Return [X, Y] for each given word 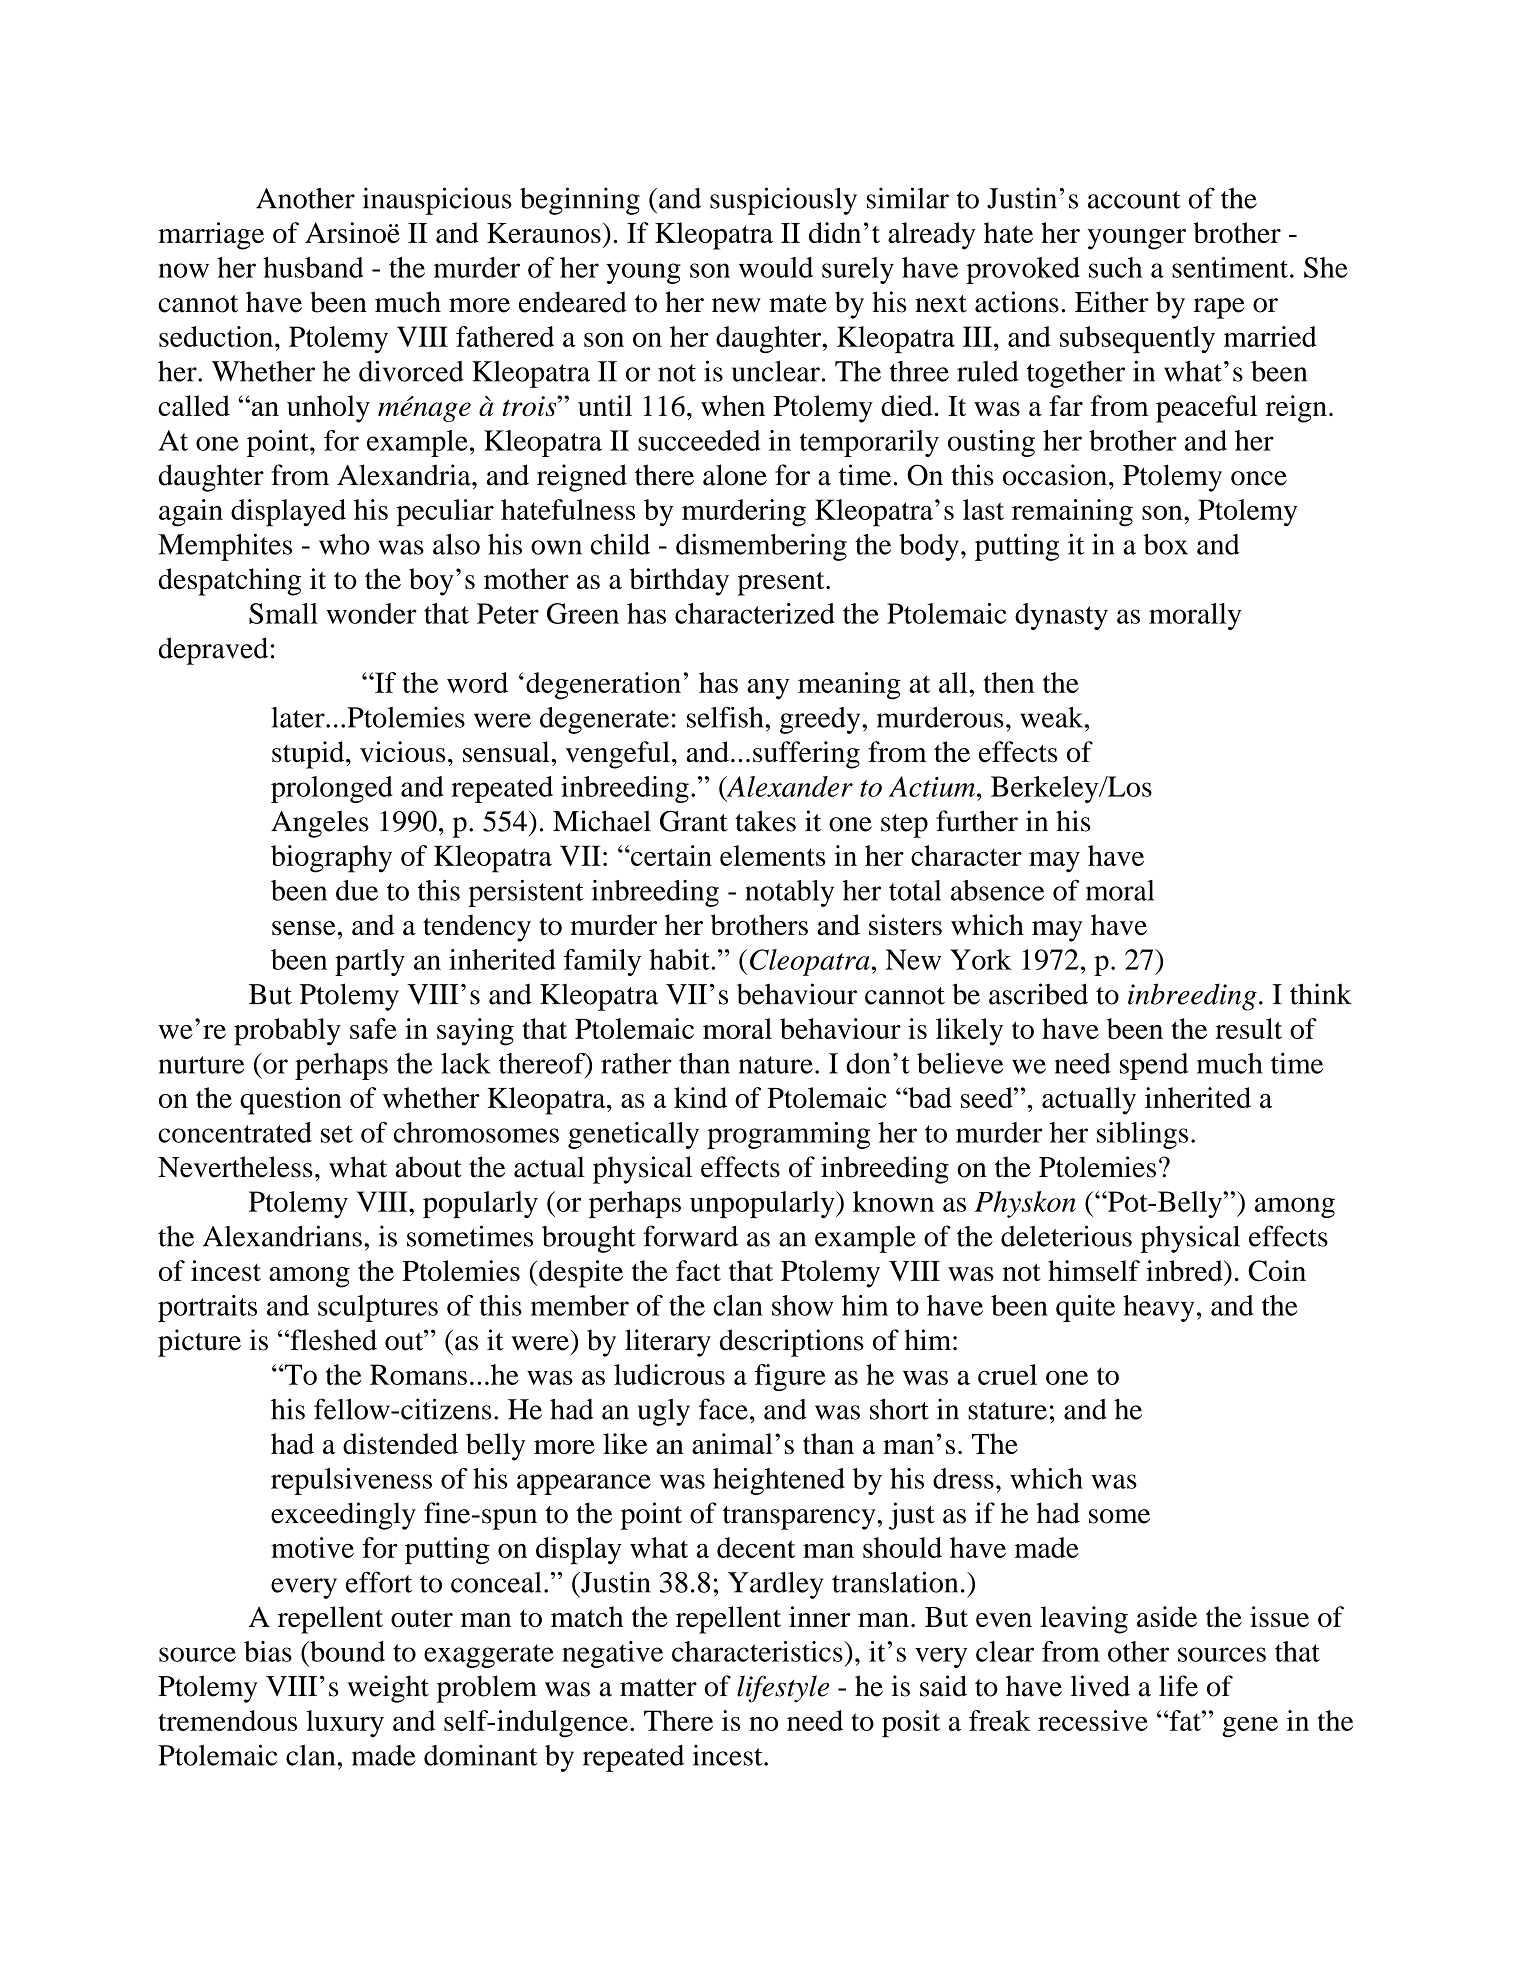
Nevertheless [235, 1167]
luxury [345, 1724]
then [1009, 682]
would [776, 267]
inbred [1185, 1270]
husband [313, 267]
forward [690, 1236]
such [1115, 267]
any [768, 689]
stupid [309, 755]
